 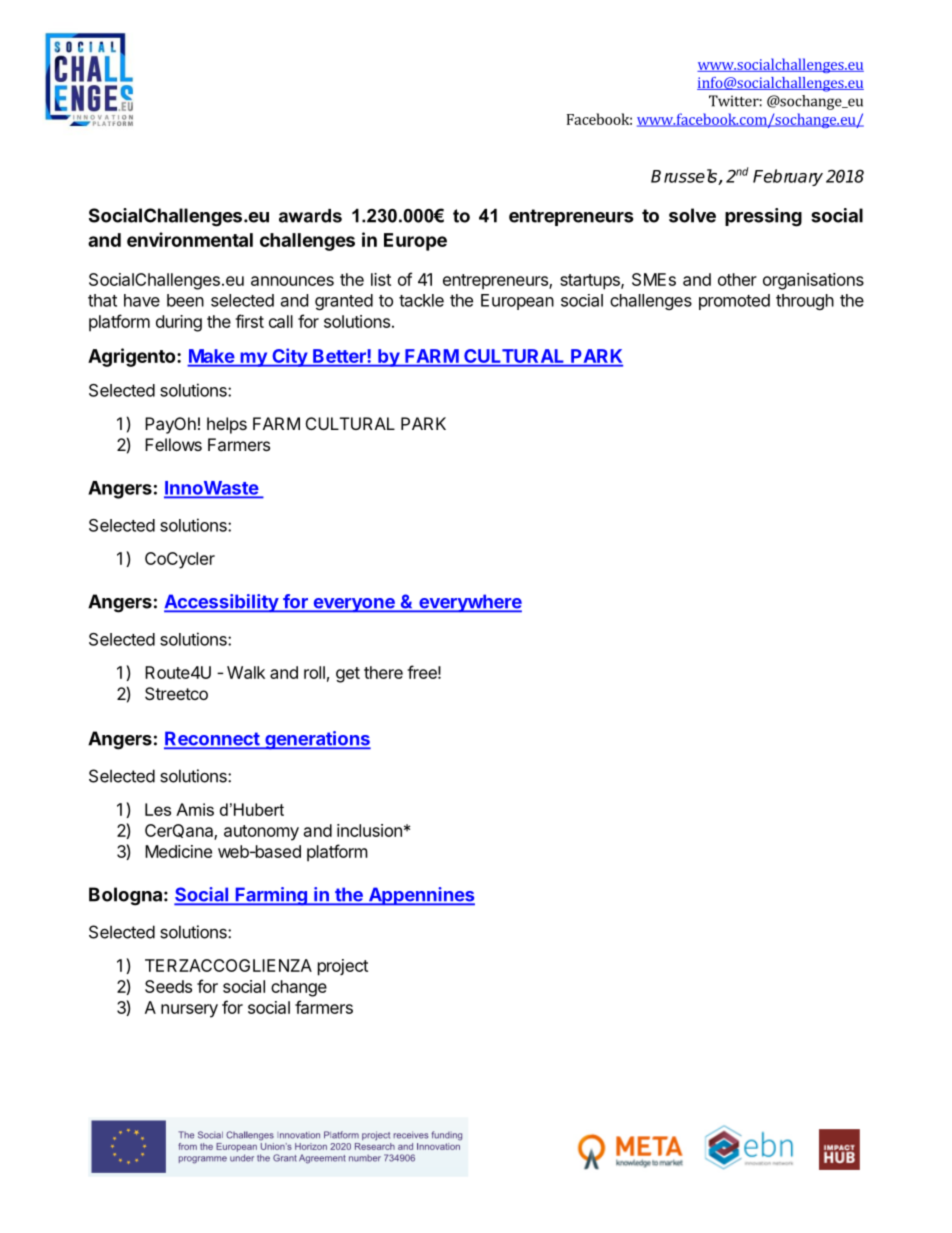 What do you see at coordinates (310, 216) in the screenshot?
I see `awards` at bounding box center [310, 216].
